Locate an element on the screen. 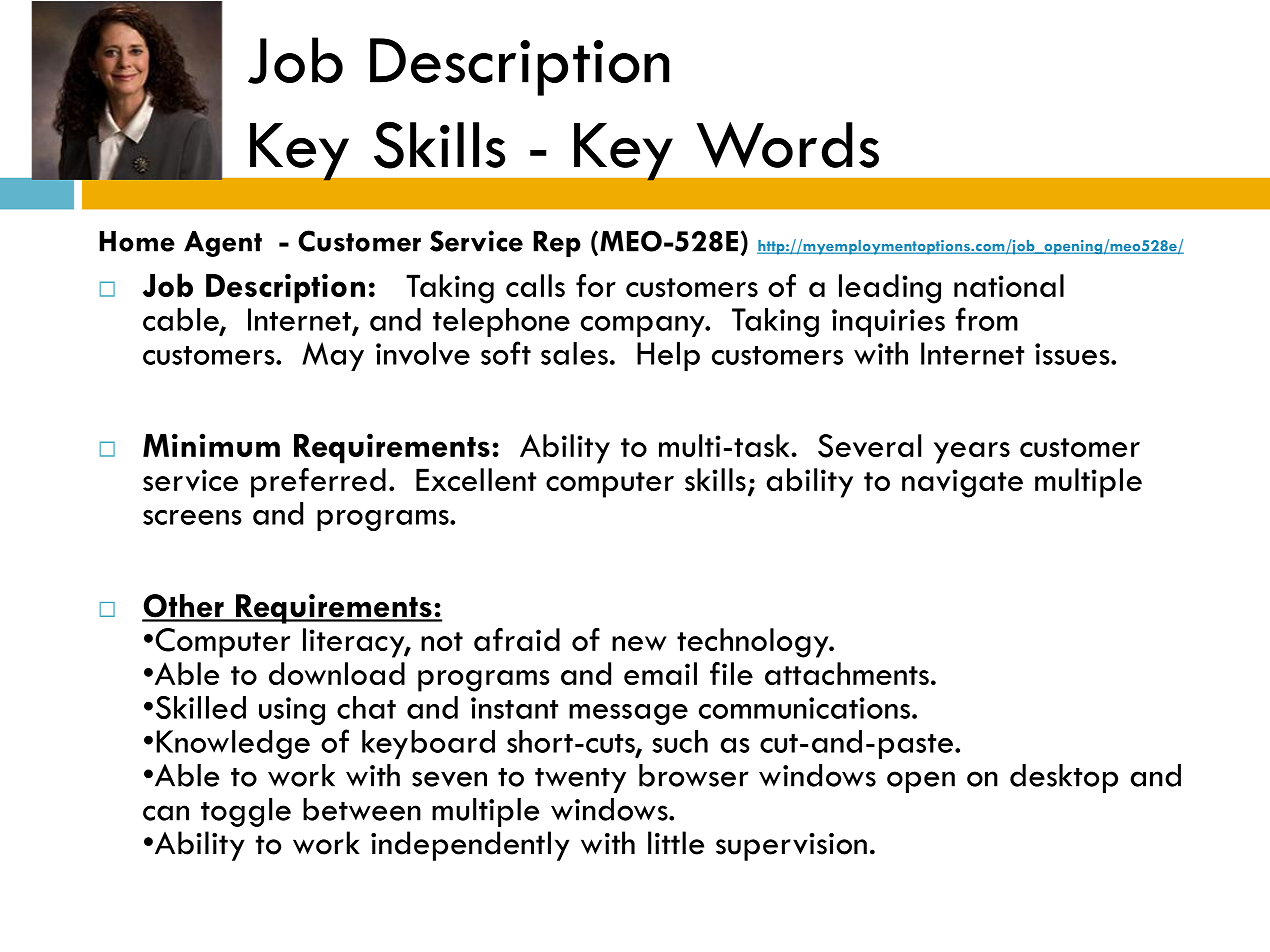  Excellent is located at coordinates (476, 479).
